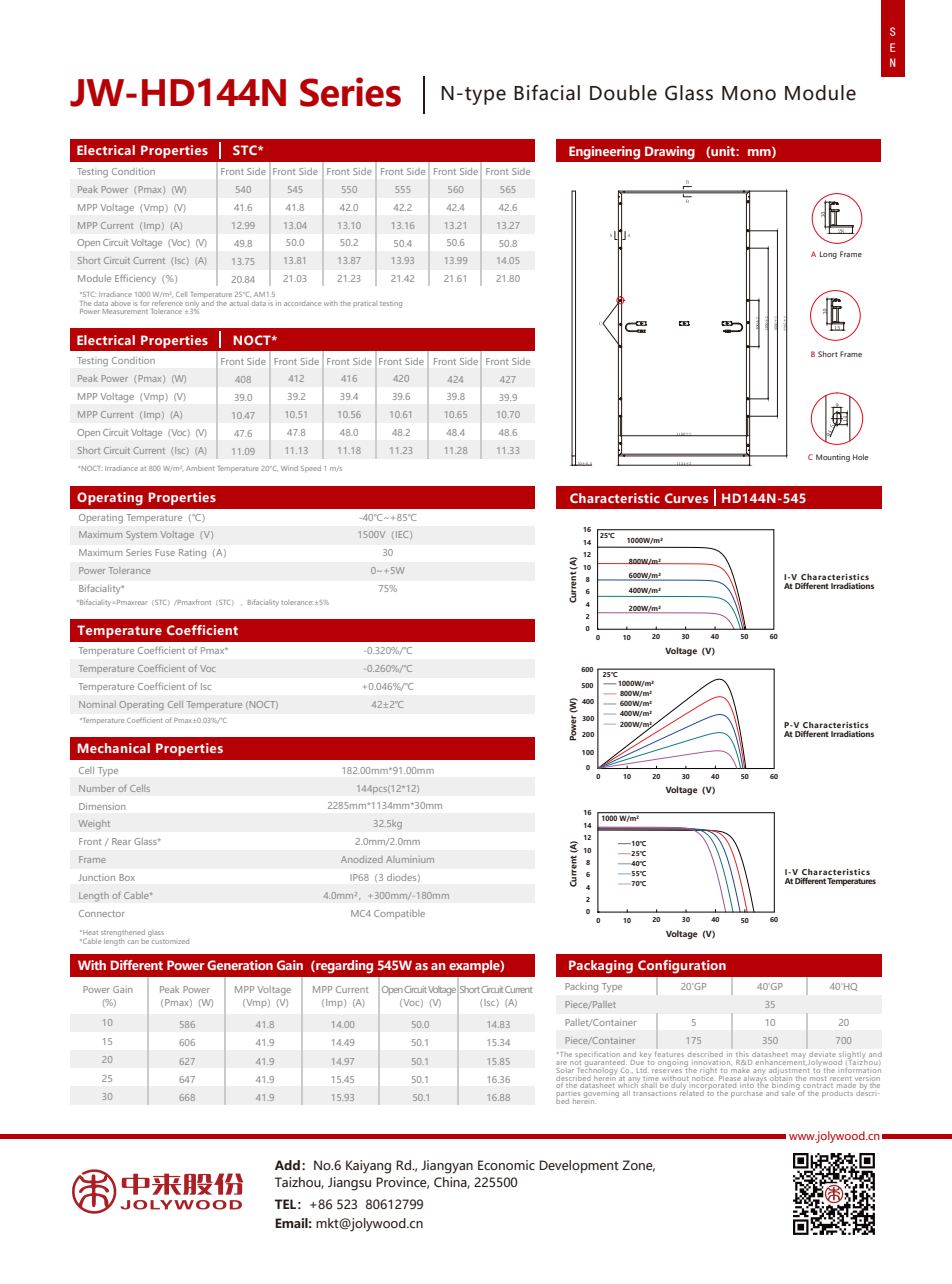  I want to click on Box, so click(127, 877).
